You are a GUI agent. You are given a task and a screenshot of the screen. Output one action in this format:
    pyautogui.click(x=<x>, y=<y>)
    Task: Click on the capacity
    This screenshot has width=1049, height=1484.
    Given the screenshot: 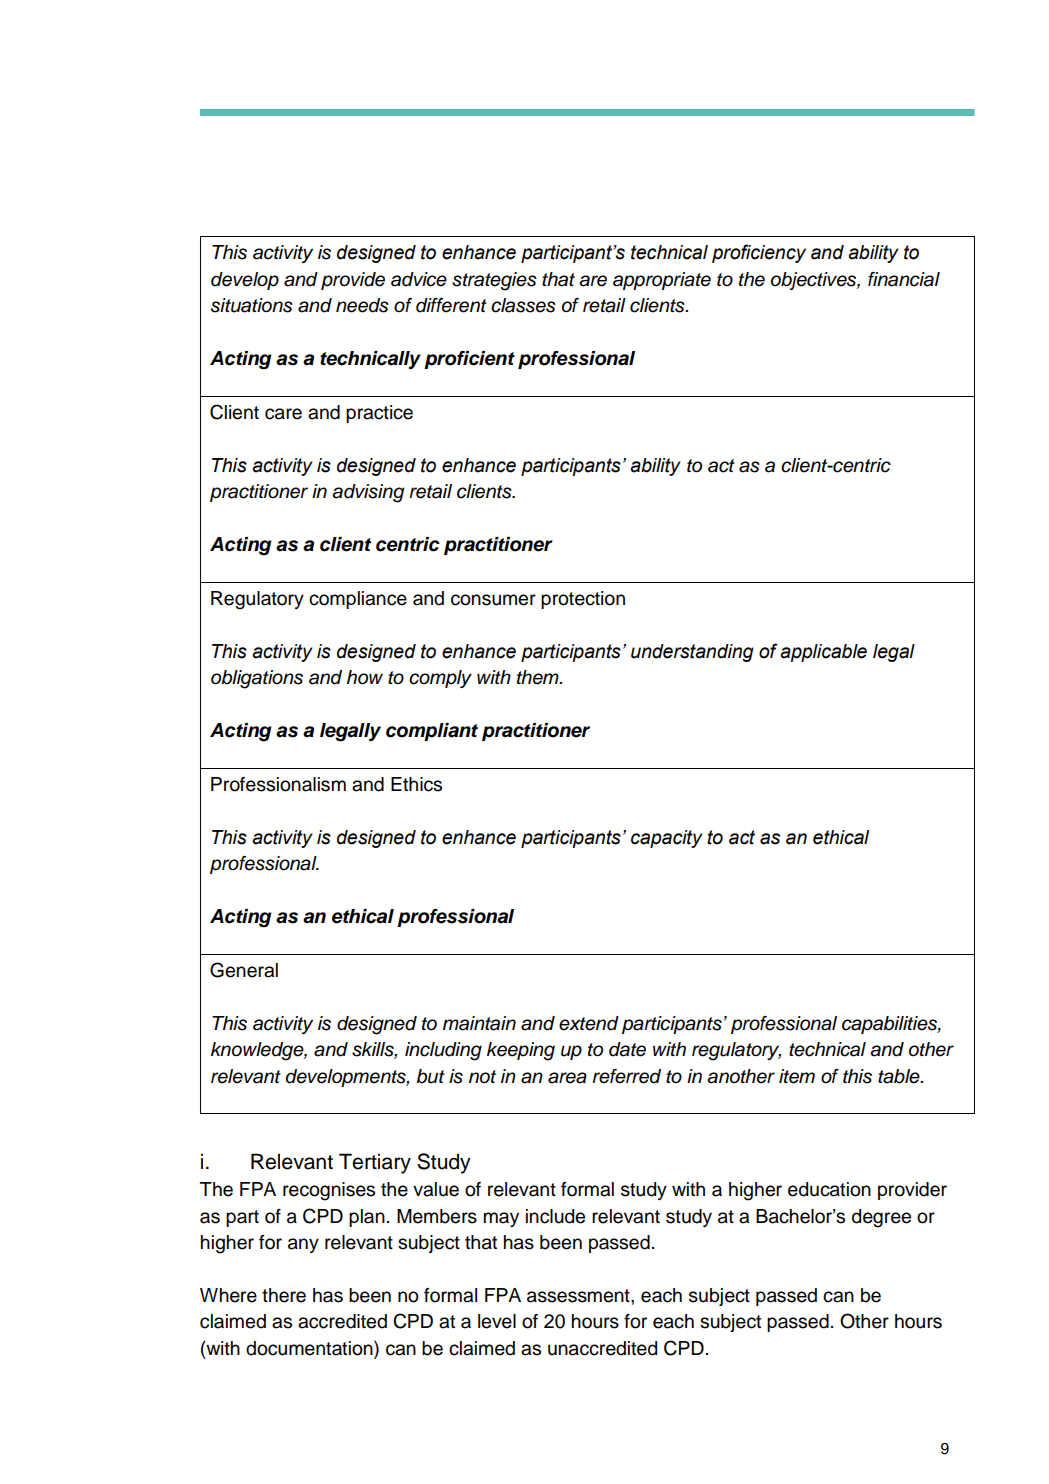 What is the action you would take?
    pyautogui.click(x=667, y=839)
